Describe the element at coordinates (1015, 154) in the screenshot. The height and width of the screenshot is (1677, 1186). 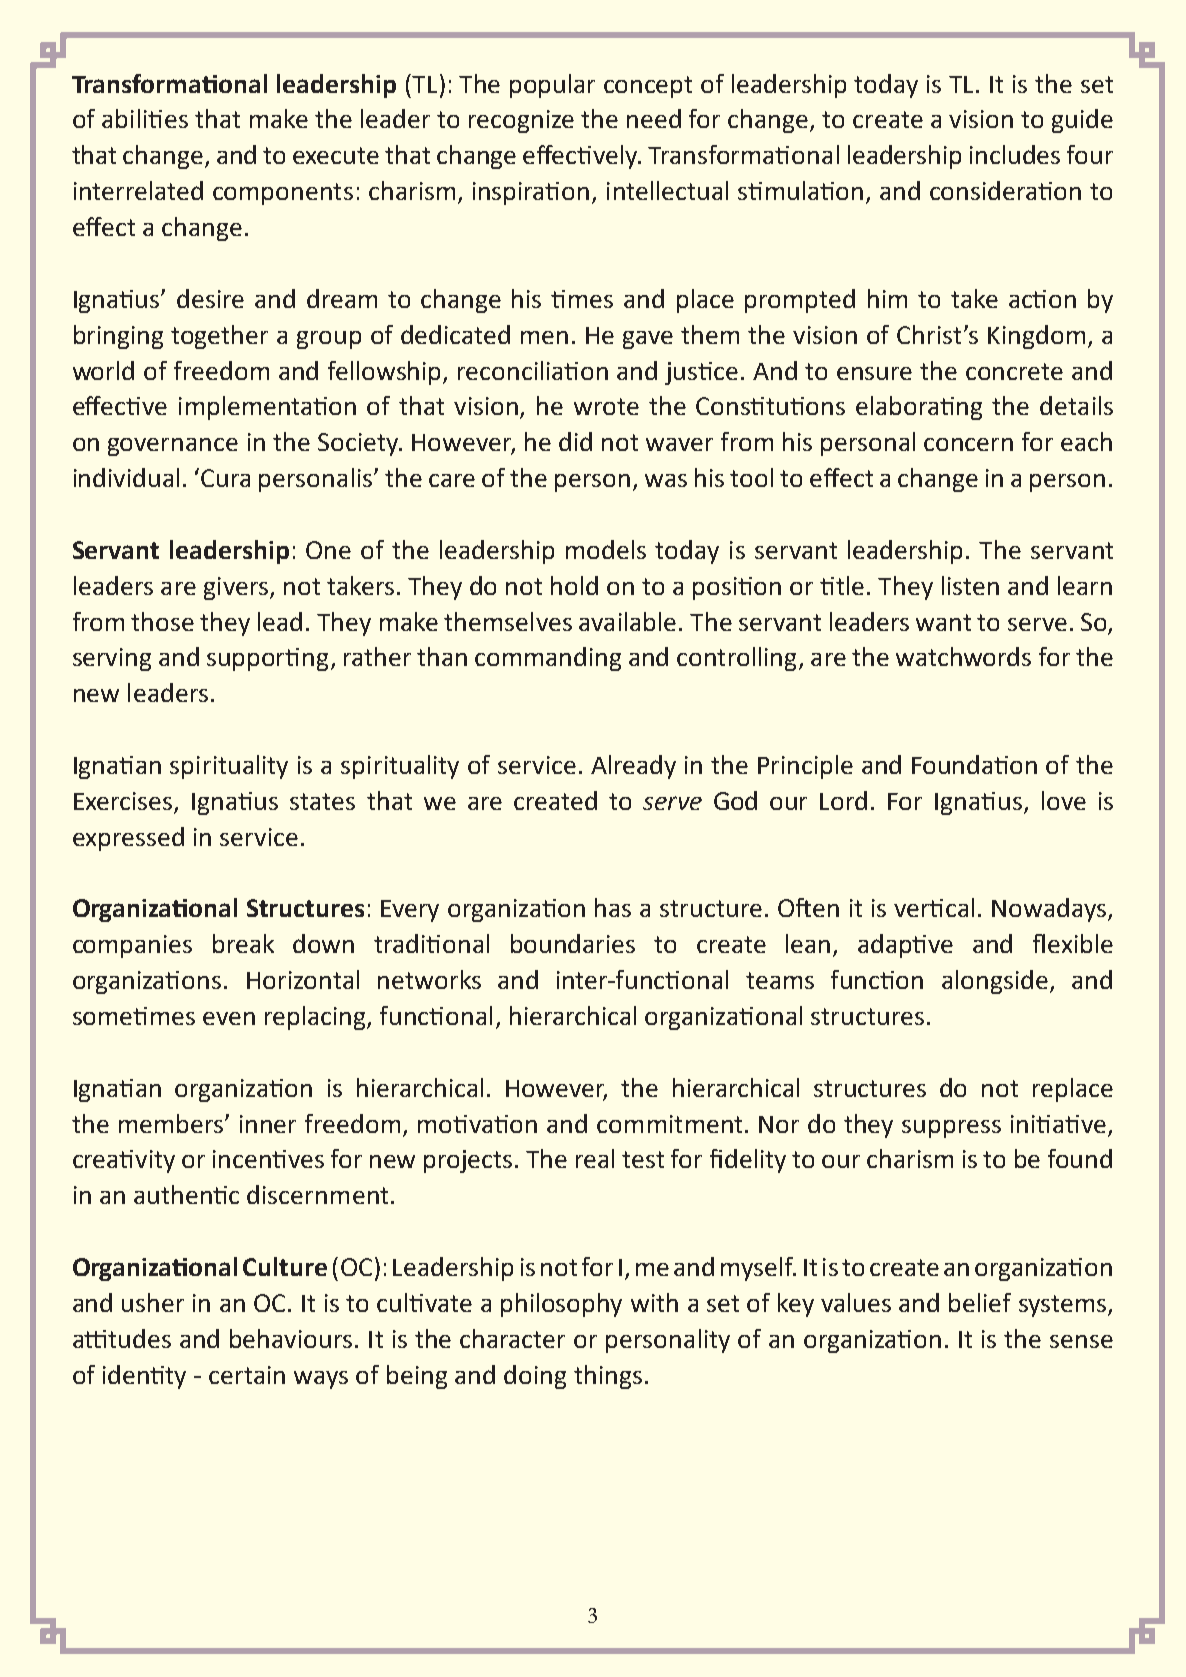
I see `includes` at that location.
